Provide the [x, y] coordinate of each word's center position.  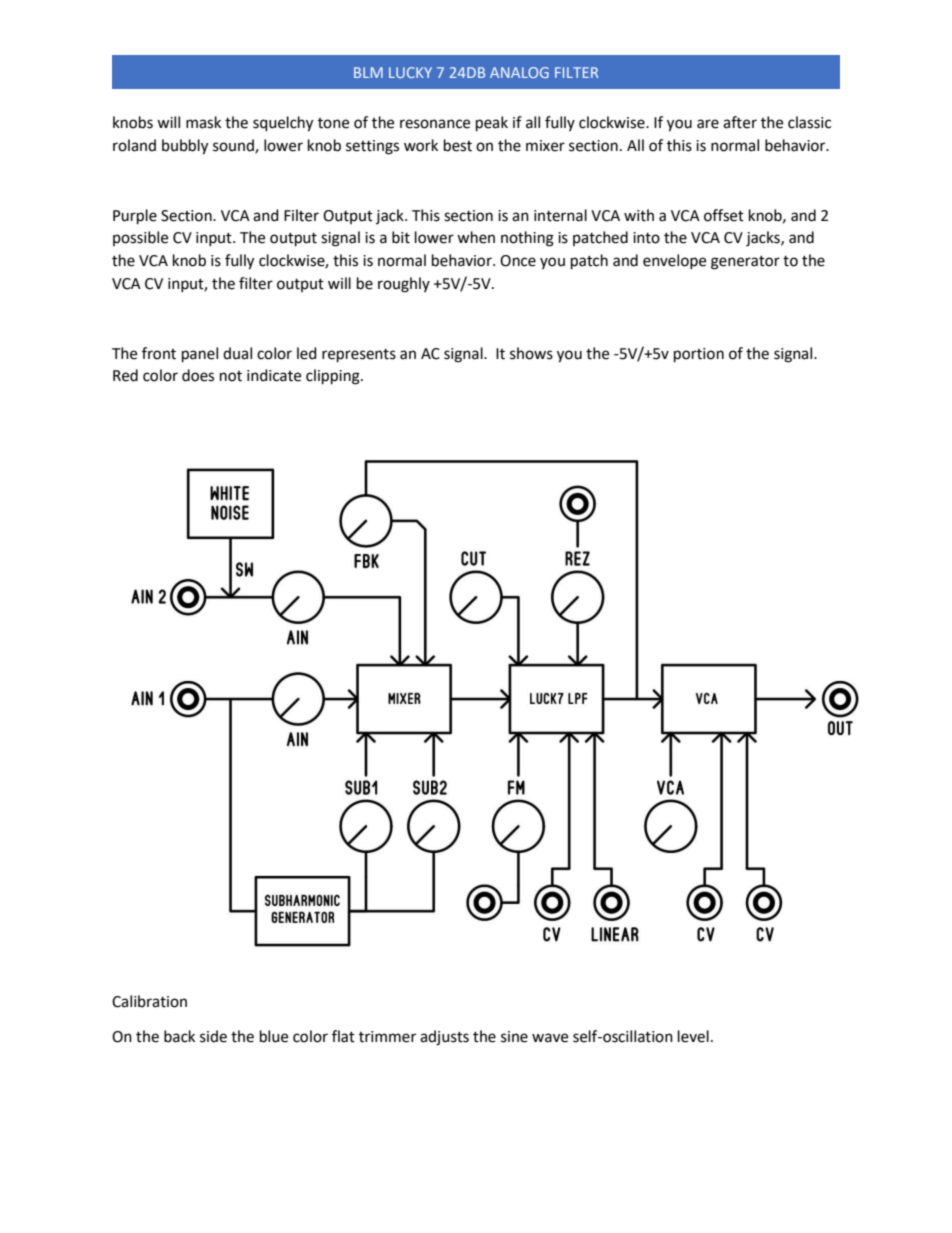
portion [699, 355]
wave [550, 1038]
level [693, 1036]
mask [203, 122]
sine [514, 1037]
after [740, 122]
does [198, 375]
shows [531, 353]
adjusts [444, 1038]
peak [492, 124]
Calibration [149, 1001]
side [213, 1036]
